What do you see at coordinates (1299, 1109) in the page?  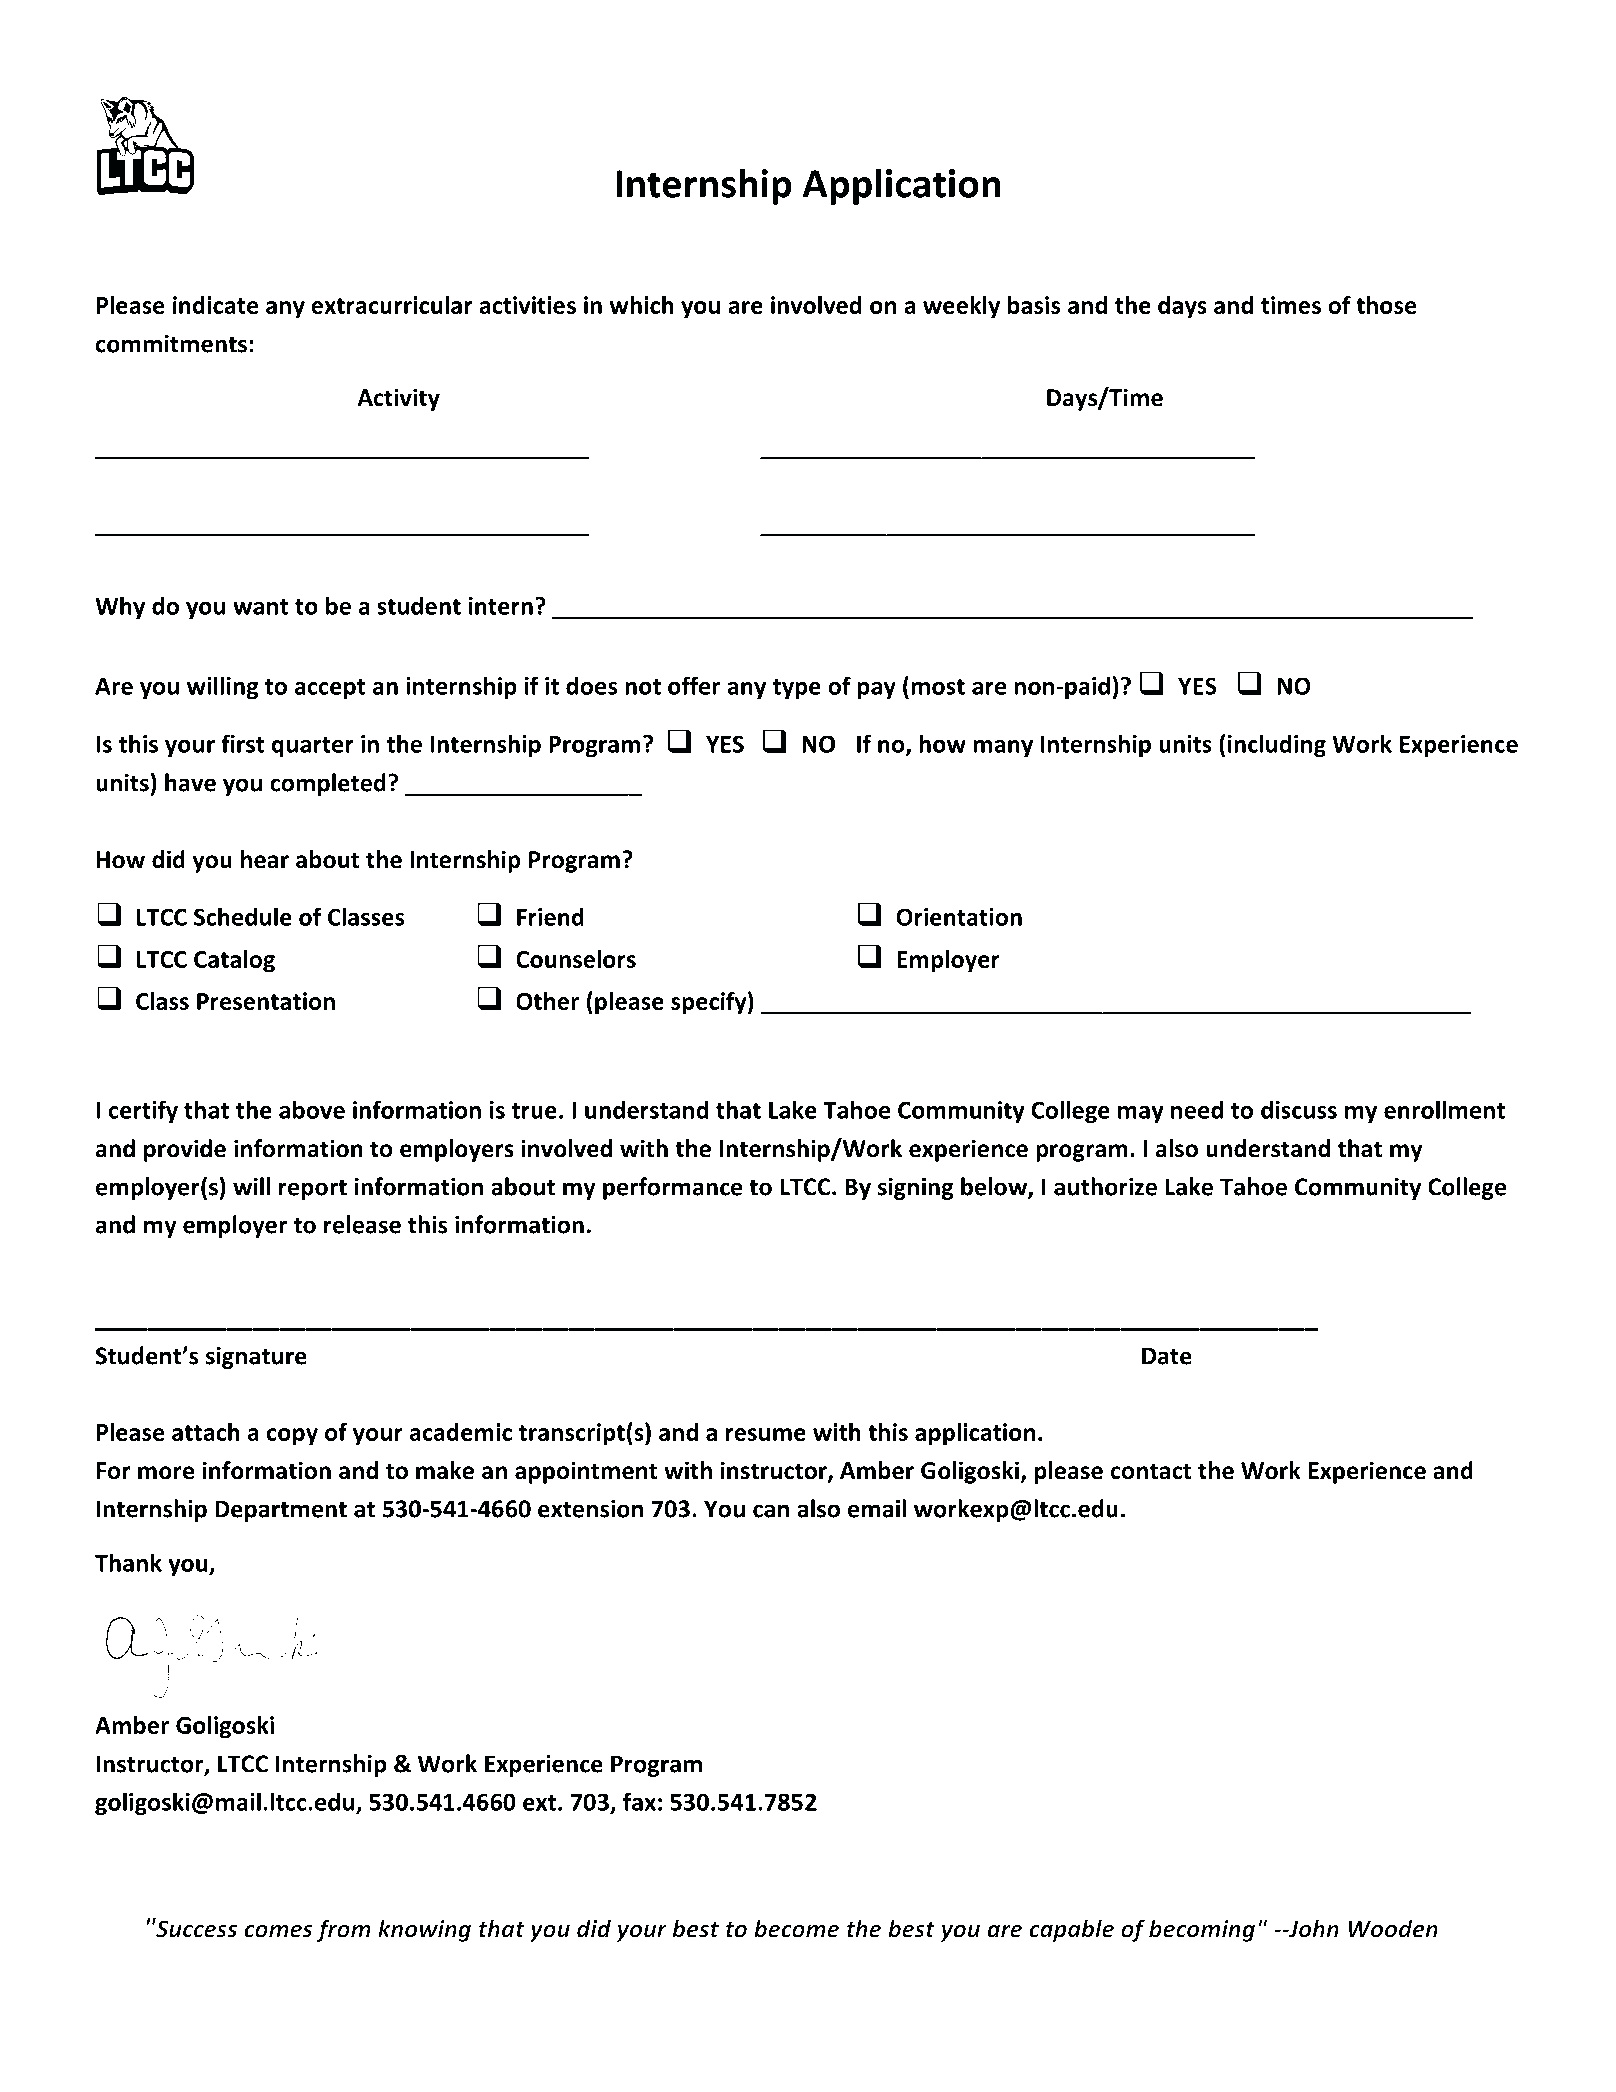 I see `discuss` at bounding box center [1299, 1109].
